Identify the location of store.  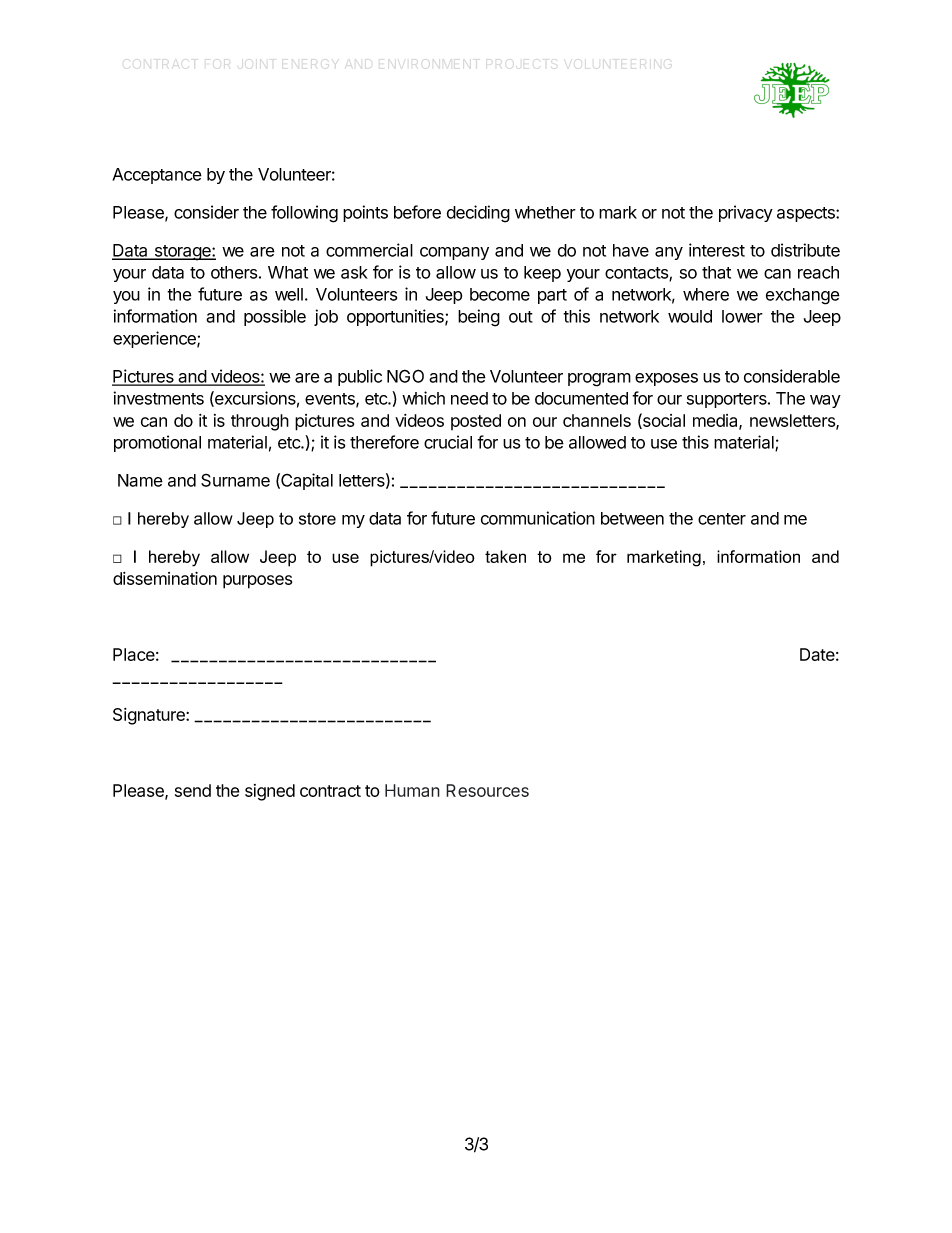
(317, 518).
